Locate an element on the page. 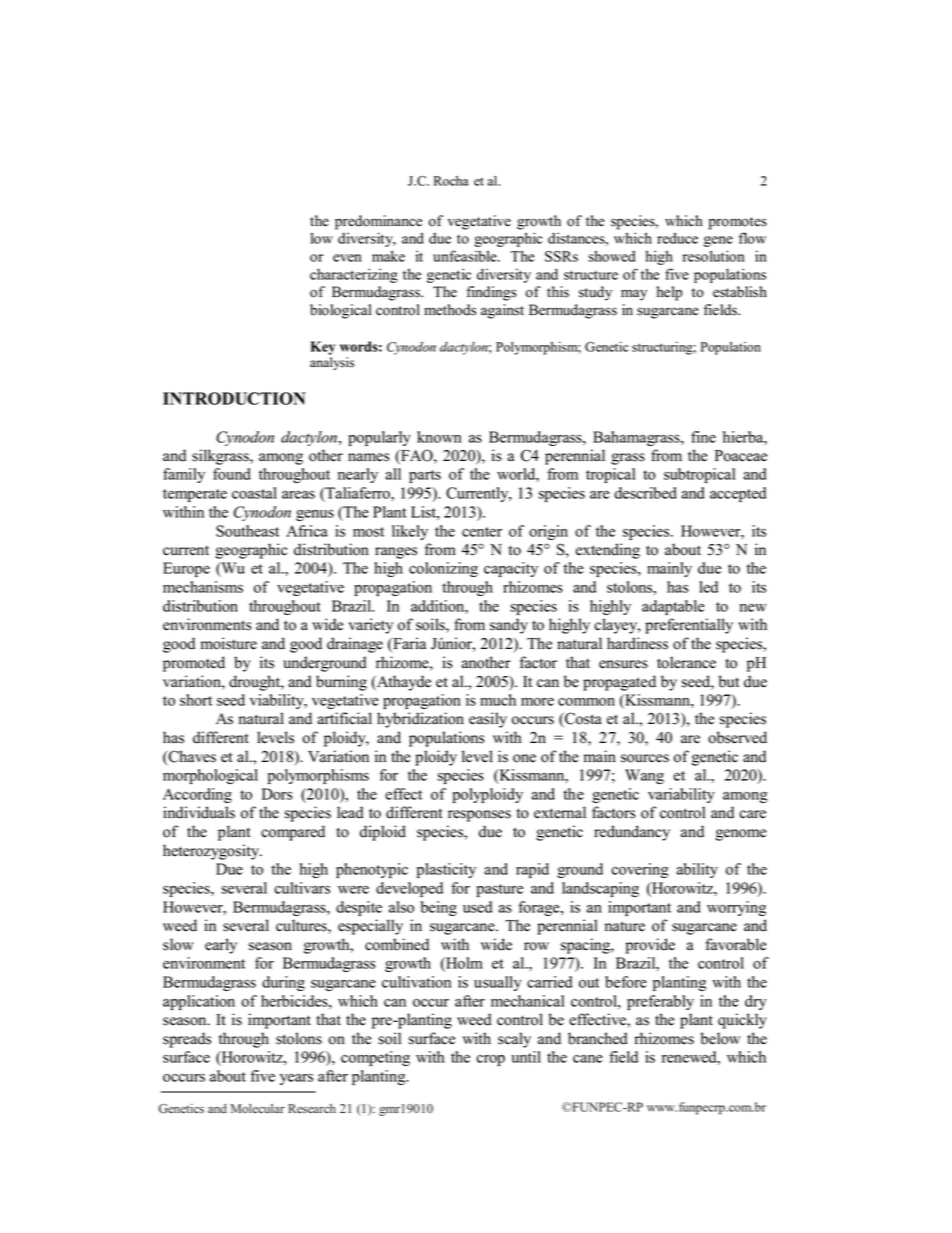 This document has height=1233, width=952. moisture is located at coordinates (229, 643).
